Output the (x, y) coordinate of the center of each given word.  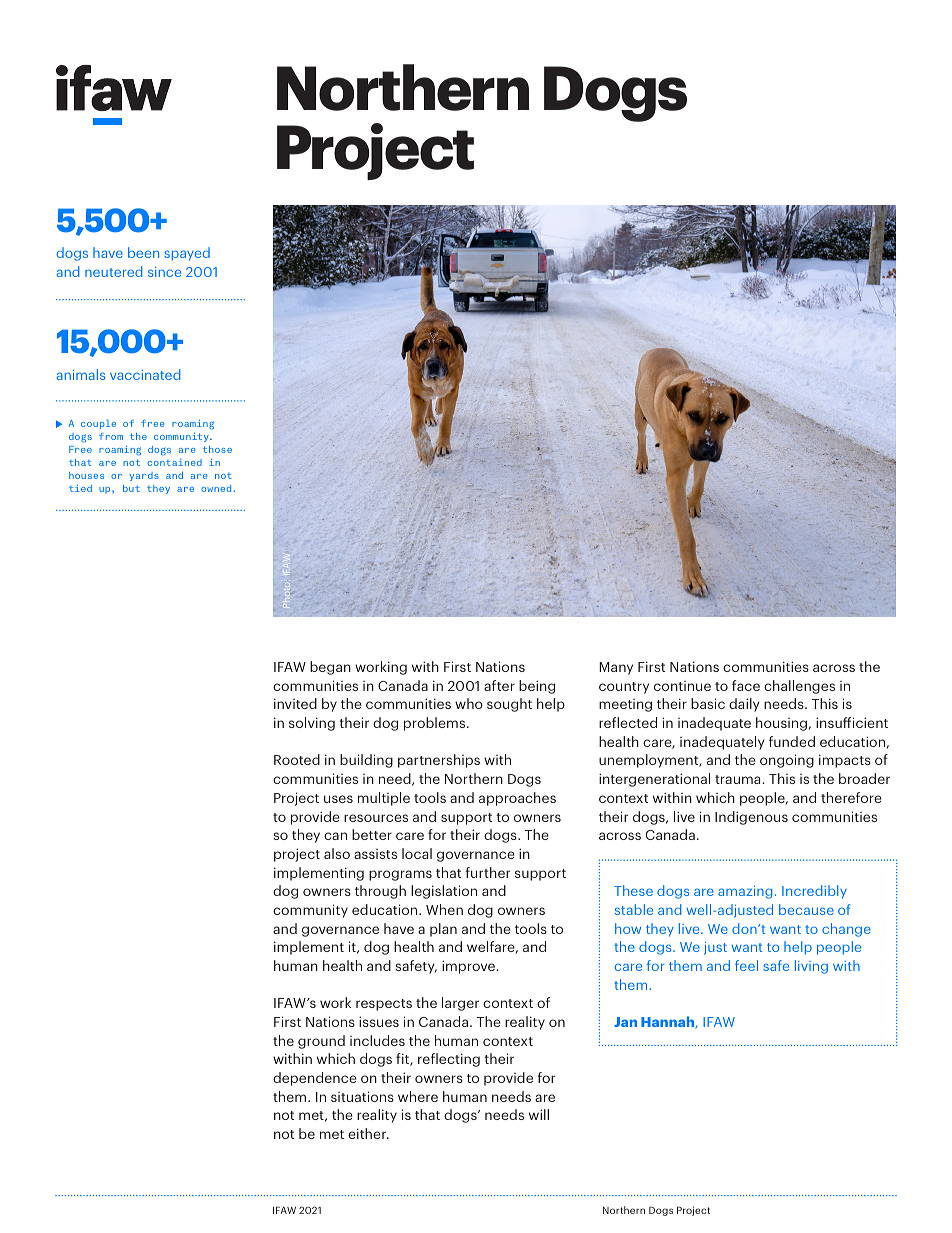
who (469, 703)
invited (295, 703)
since (164, 272)
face (746, 685)
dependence (315, 1079)
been (143, 252)
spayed (187, 254)
